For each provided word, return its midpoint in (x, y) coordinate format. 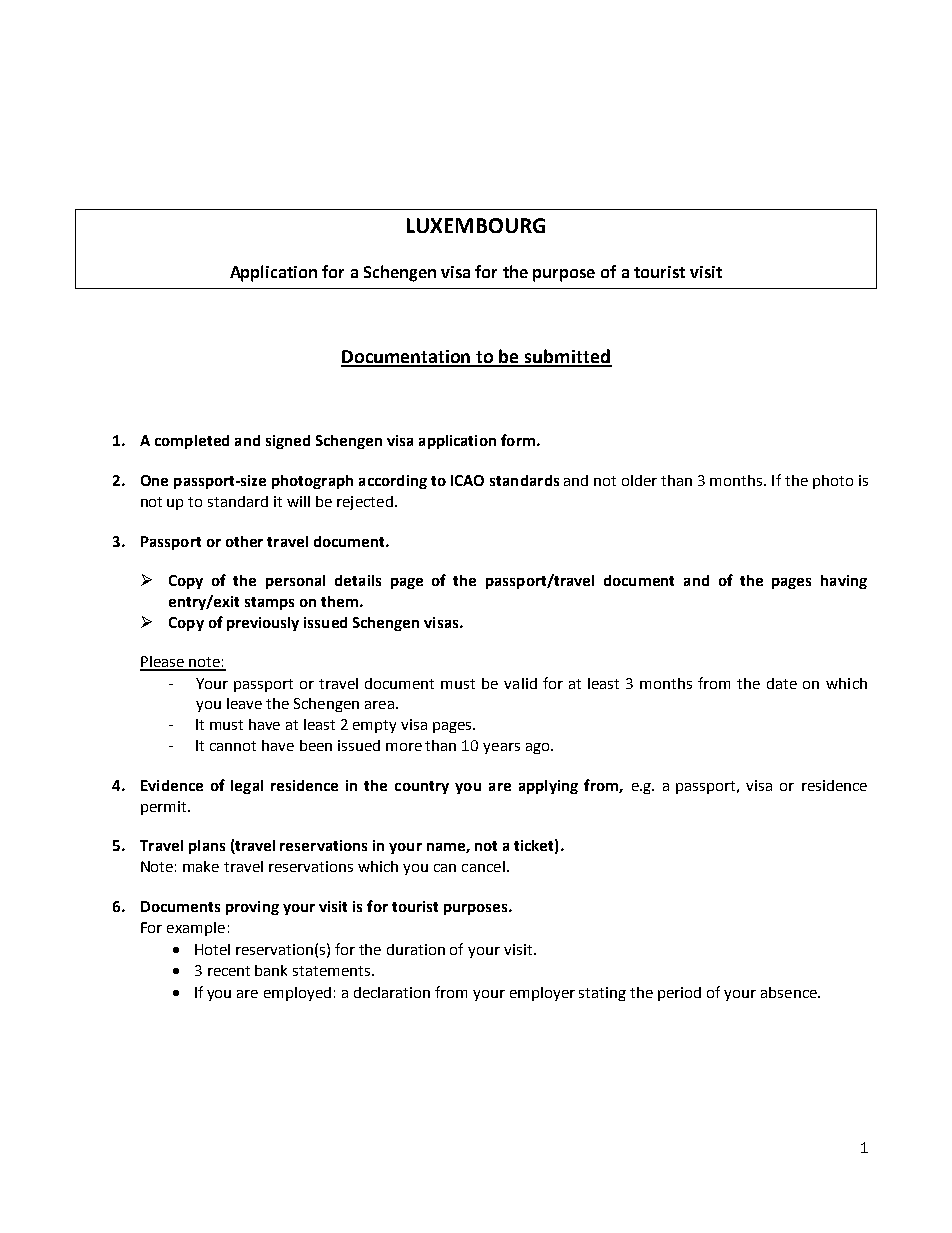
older (639, 480)
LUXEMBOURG (476, 225)
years (501, 748)
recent (229, 971)
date (782, 683)
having (844, 582)
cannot (233, 746)
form (518, 440)
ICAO (467, 480)
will (298, 501)
